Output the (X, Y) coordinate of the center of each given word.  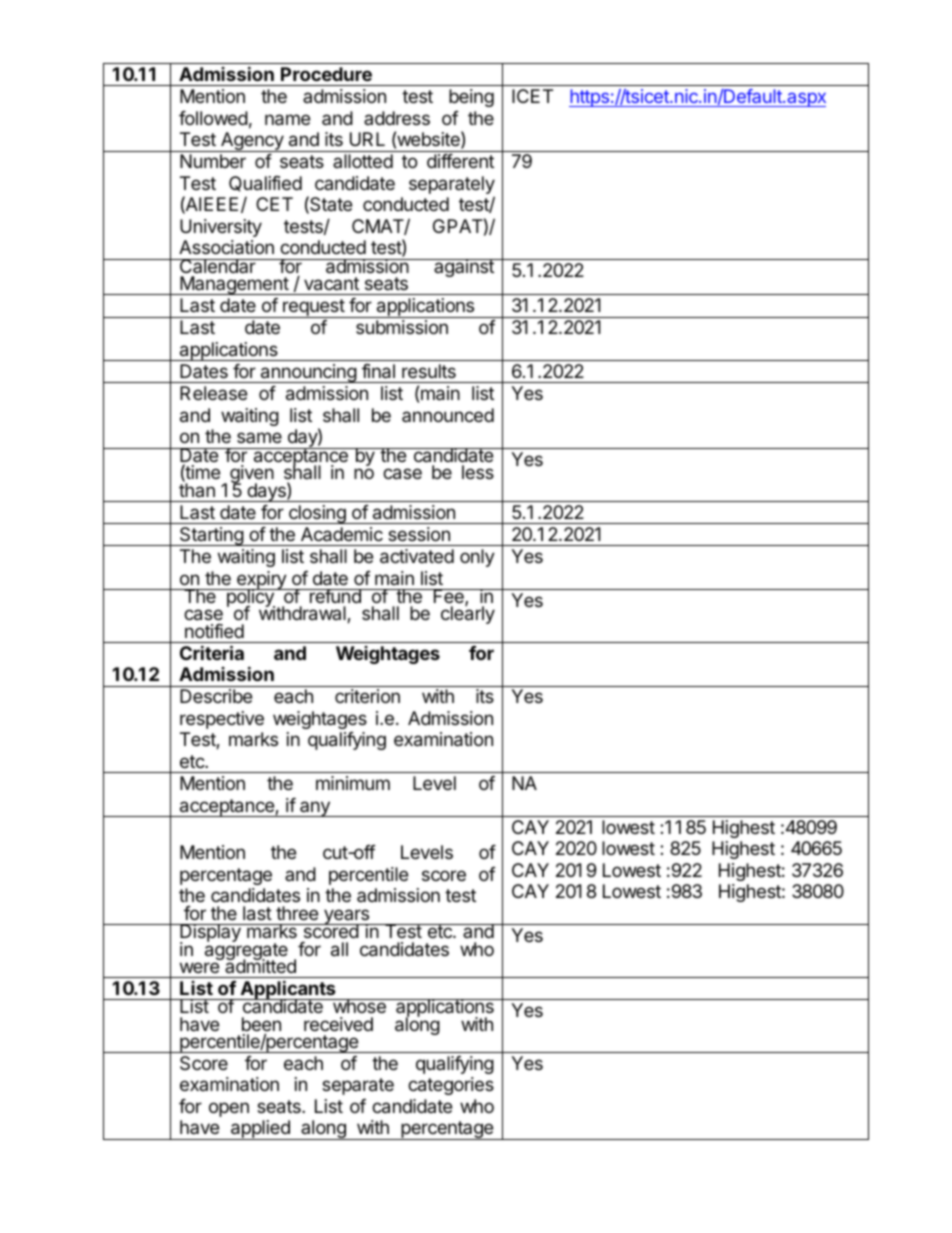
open (229, 1109)
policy (250, 599)
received (338, 1024)
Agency (252, 142)
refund (335, 596)
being (471, 98)
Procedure (326, 74)
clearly (468, 614)
